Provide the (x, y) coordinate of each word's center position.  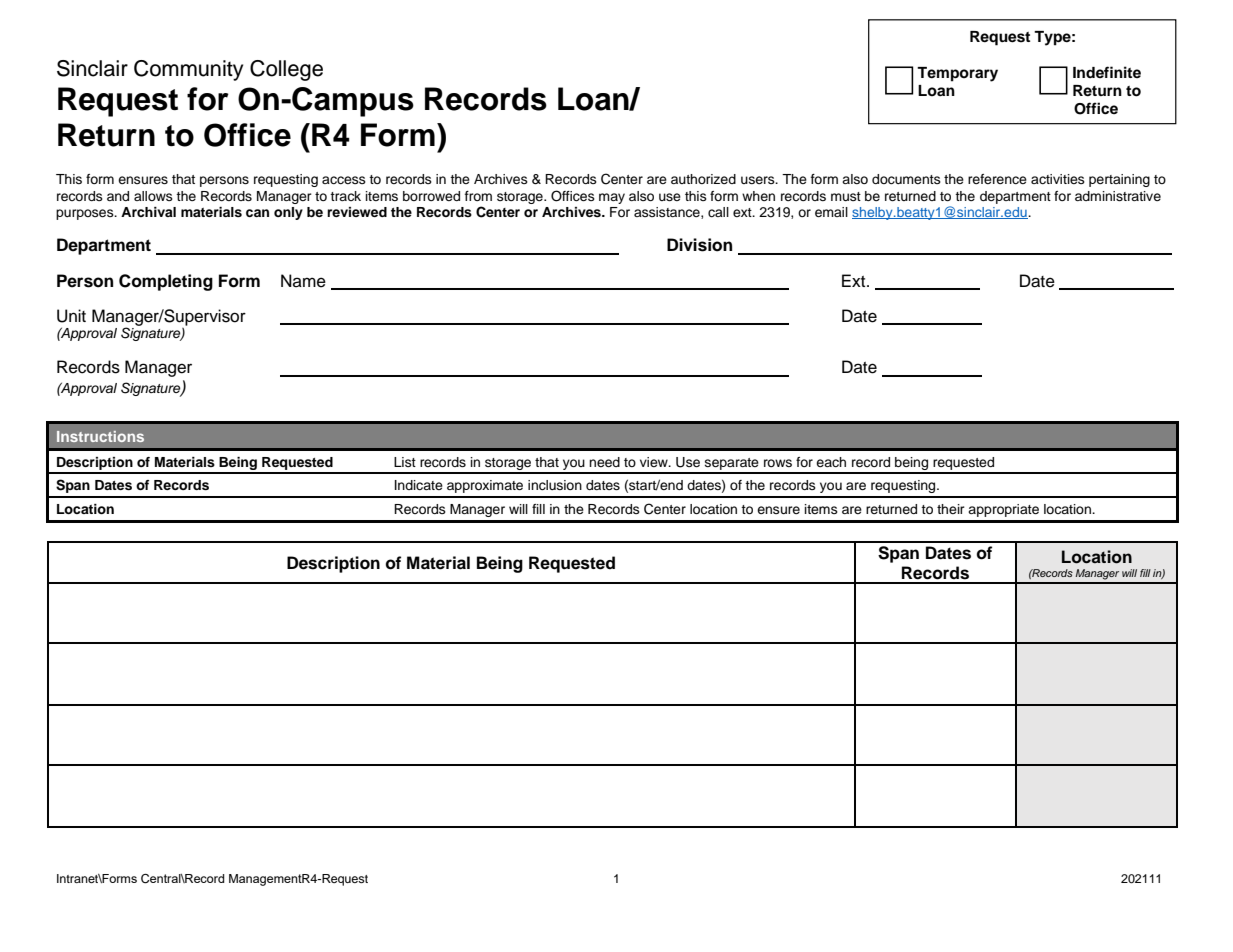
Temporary (957, 74)
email (831, 212)
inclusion (555, 485)
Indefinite (1107, 72)
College (286, 70)
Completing (166, 282)
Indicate (419, 485)
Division (699, 245)
